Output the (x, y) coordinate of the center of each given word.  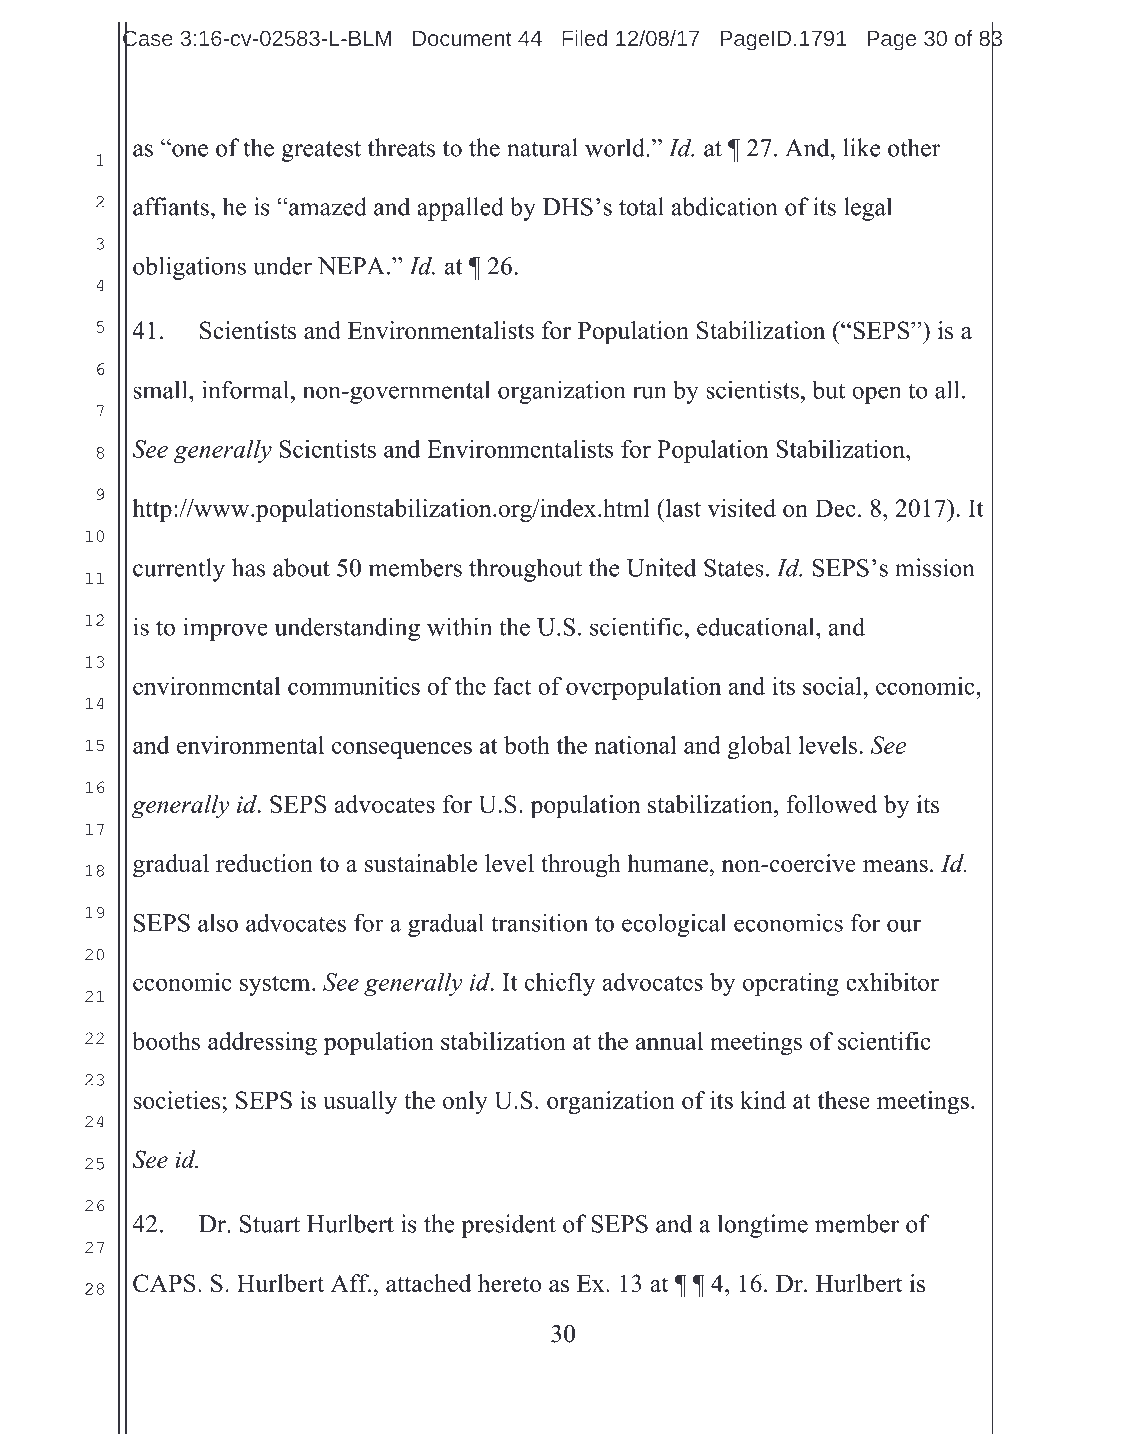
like (861, 147)
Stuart (270, 1224)
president (508, 1226)
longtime (763, 1226)
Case (148, 38)
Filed (584, 38)
